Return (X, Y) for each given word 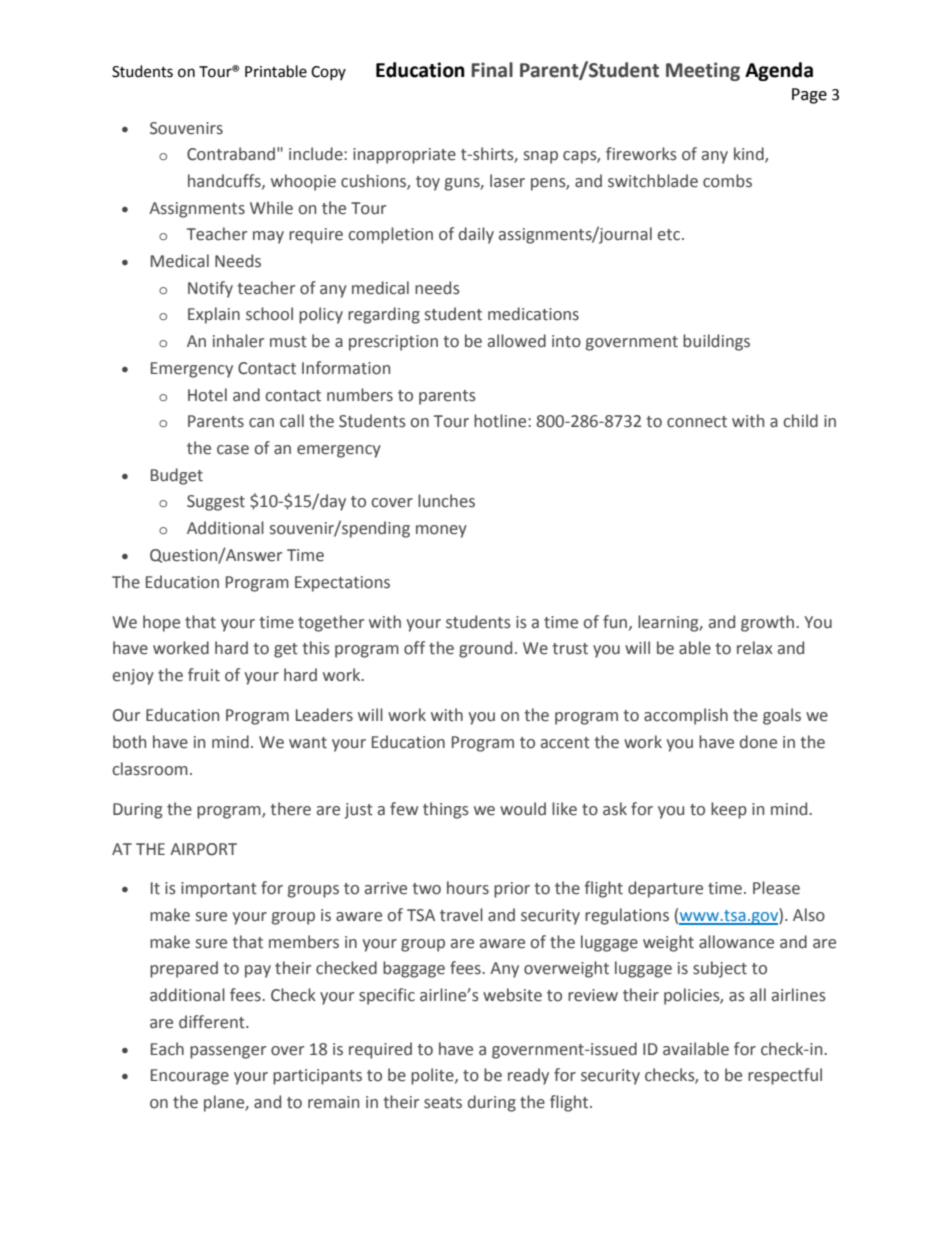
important (219, 890)
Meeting (703, 71)
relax (755, 648)
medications (533, 314)
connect (697, 422)
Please (776, 888)
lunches (446, 501)
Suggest (216, 503)
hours (468, 888)
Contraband (231, 154)
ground (485, 649)
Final (492, 70)
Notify (210, 289)
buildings (716, 342)
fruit (204, 675)
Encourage (190, 1077)
